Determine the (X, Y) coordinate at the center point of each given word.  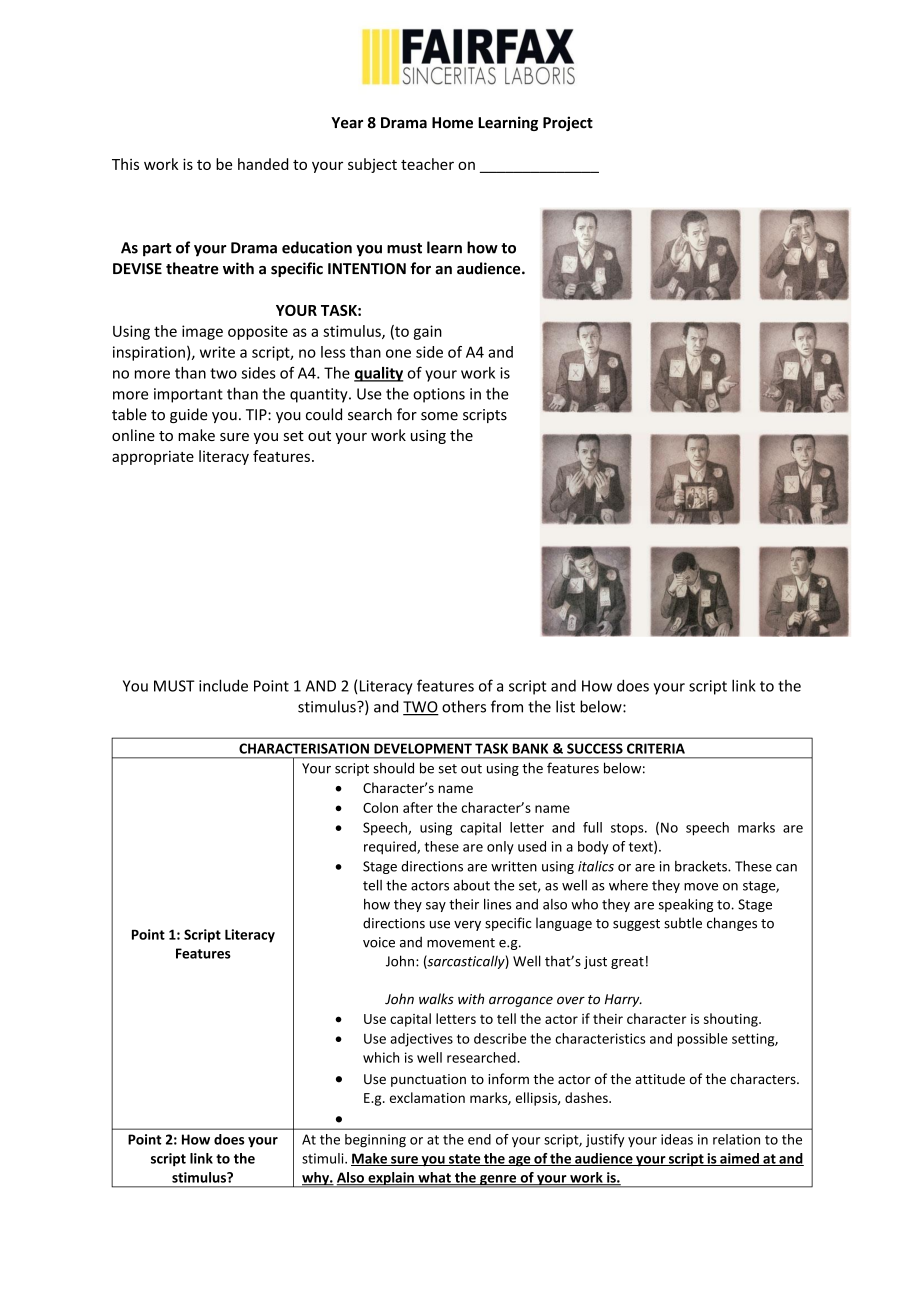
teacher (427, 164)
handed (263, 164)
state (465, 1160)
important (188, 395)
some (439, 416)
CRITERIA (656, 748)
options (439, 395)
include (223, 685)
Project (568, 123)
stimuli (324, 1158)
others (464, 706)
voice (379, 942)
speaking (686, 905)
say (436, 907)
